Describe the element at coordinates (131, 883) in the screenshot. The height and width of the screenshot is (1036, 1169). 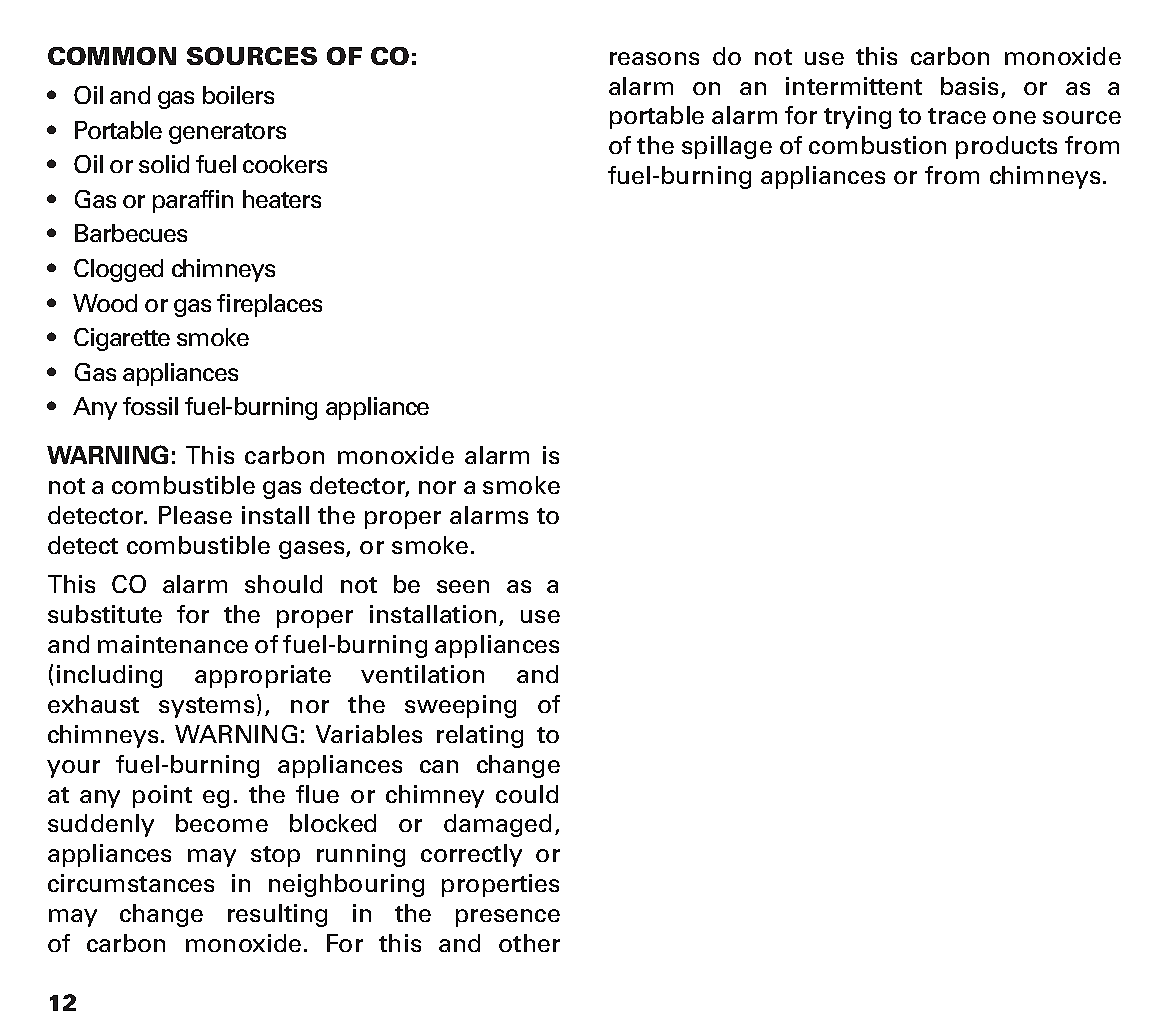
I see `circumstances` at that location.
